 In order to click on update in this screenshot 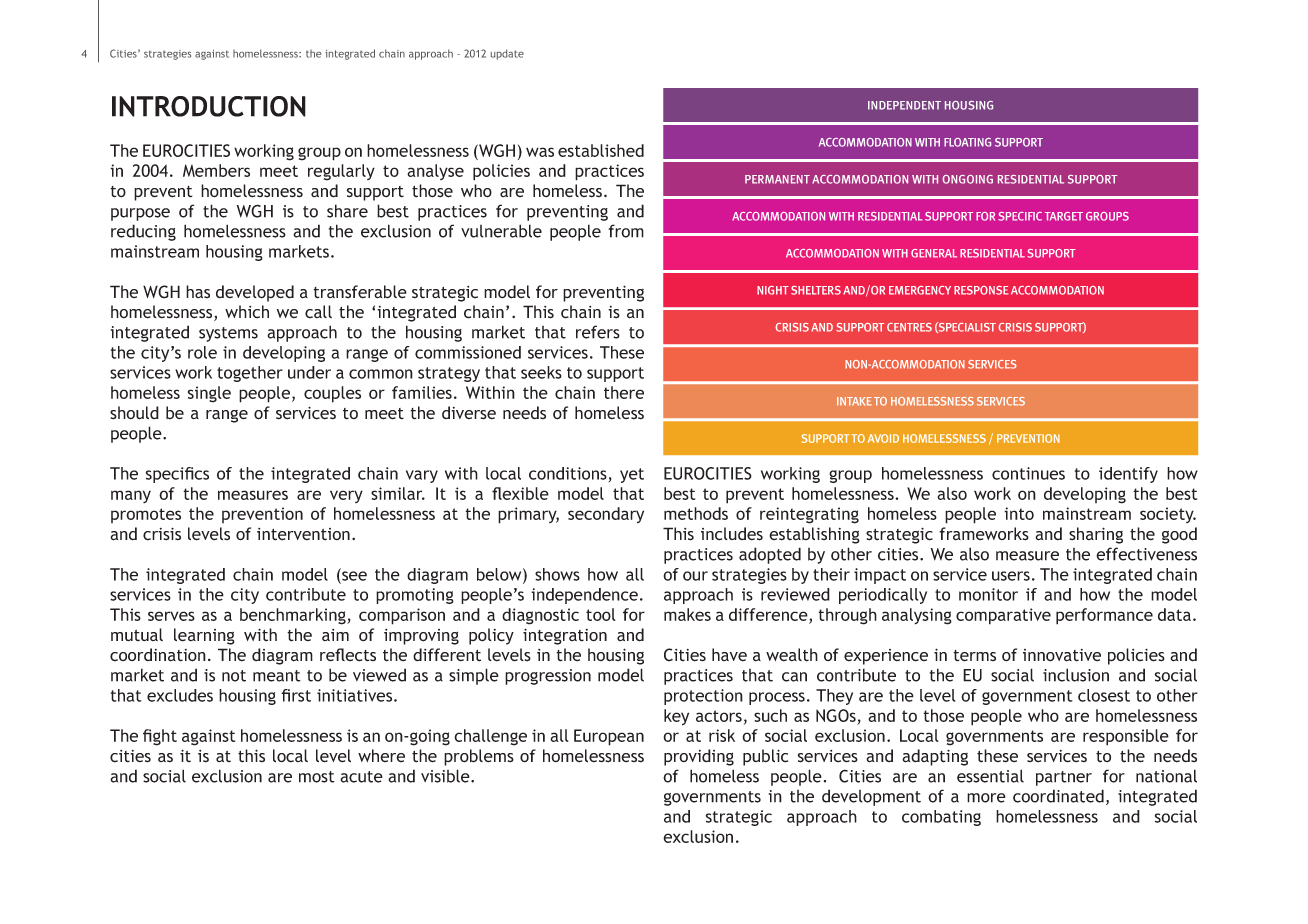, I will do `click(507, 54)`.
